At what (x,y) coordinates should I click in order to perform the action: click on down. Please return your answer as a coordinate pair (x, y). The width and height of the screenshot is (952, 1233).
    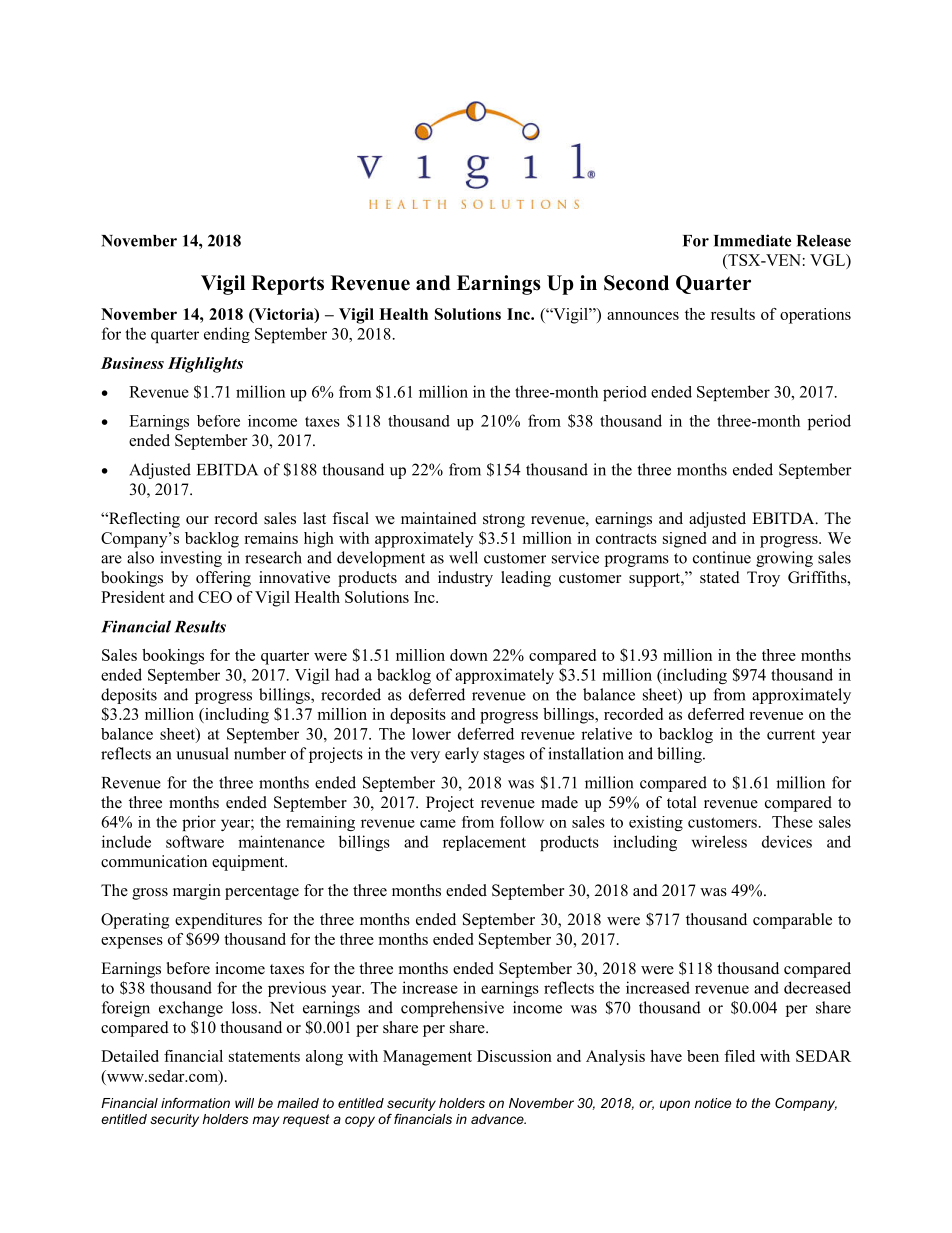
    Looking at the image, I should click on (469, 655).
